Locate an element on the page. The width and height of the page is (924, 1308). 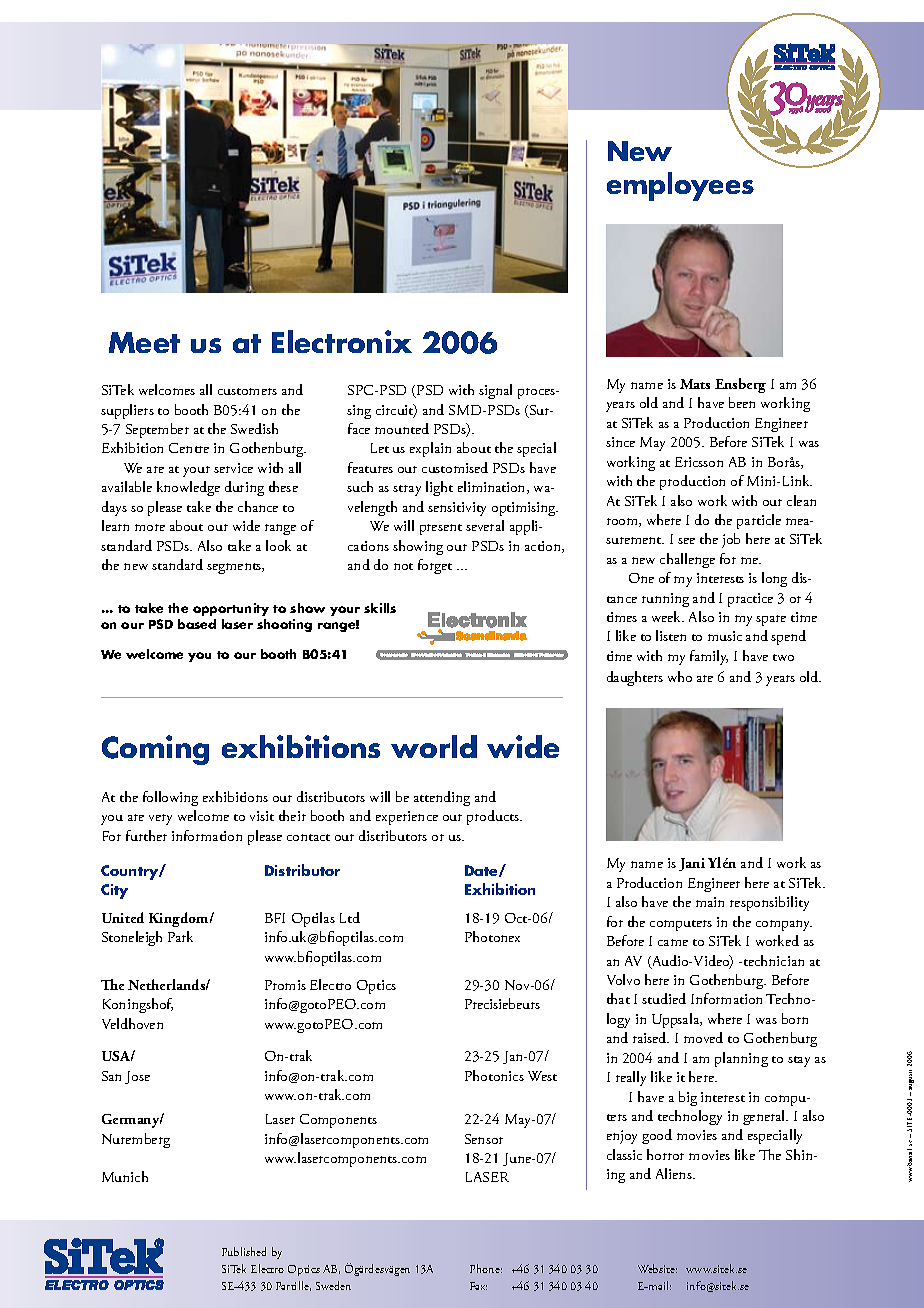
signal is located at coordinates (495, 391).
